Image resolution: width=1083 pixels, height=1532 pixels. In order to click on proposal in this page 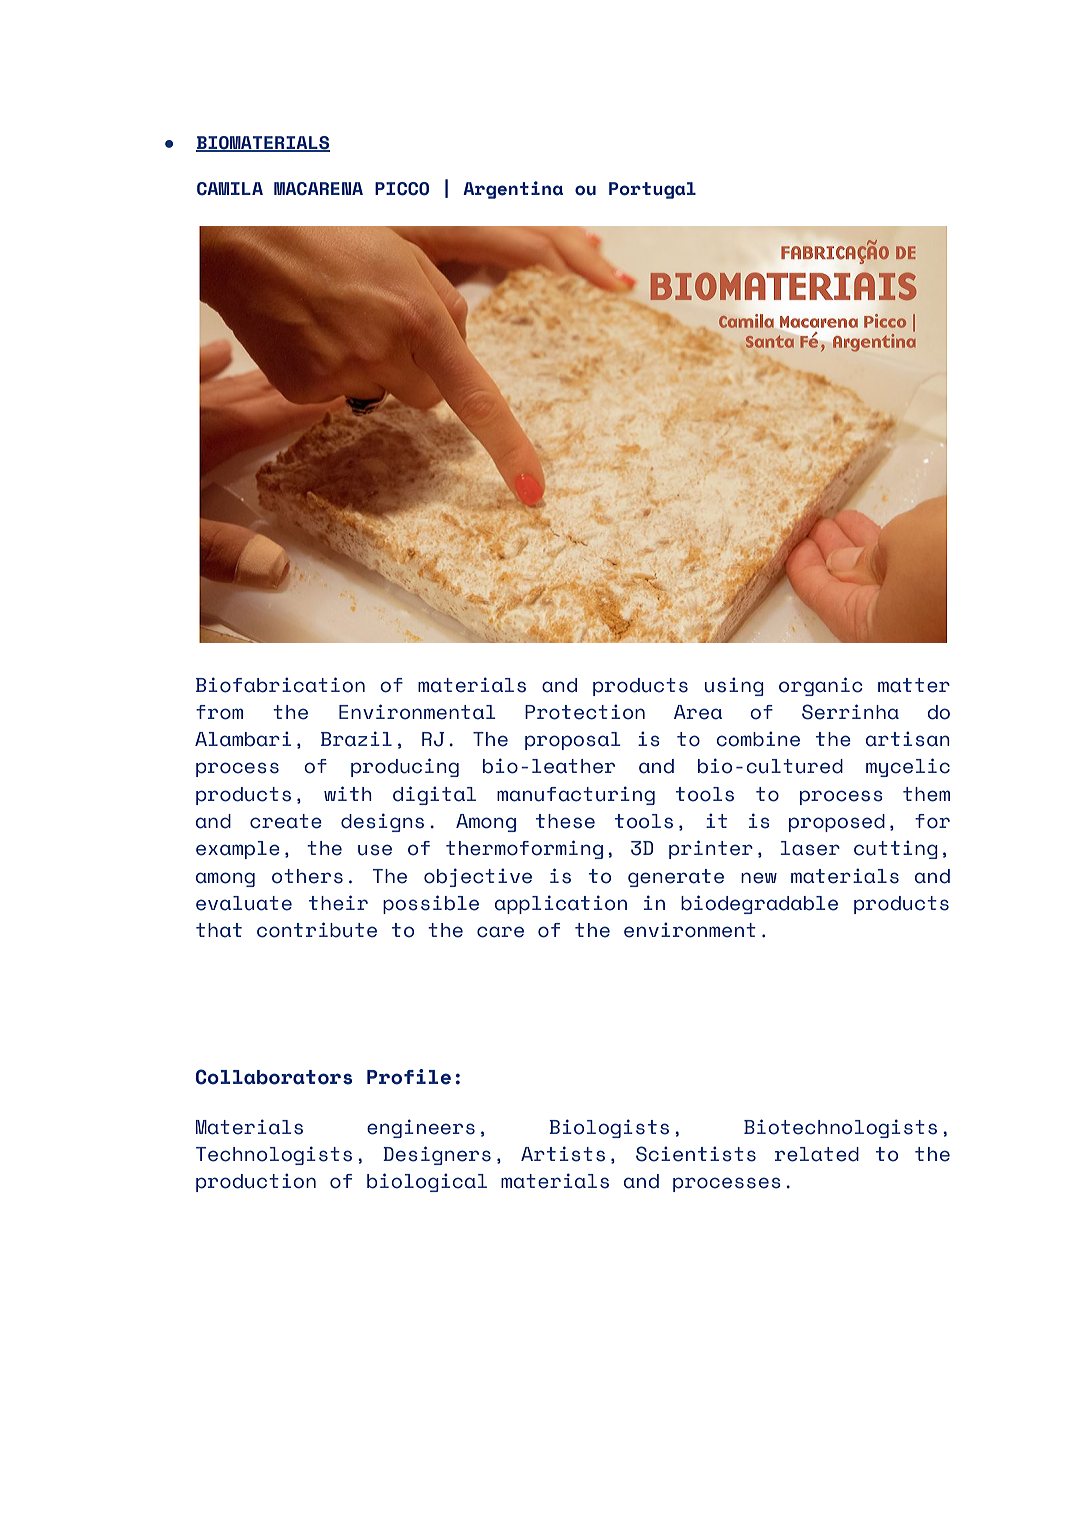, I will do `click(573, 741)`.
